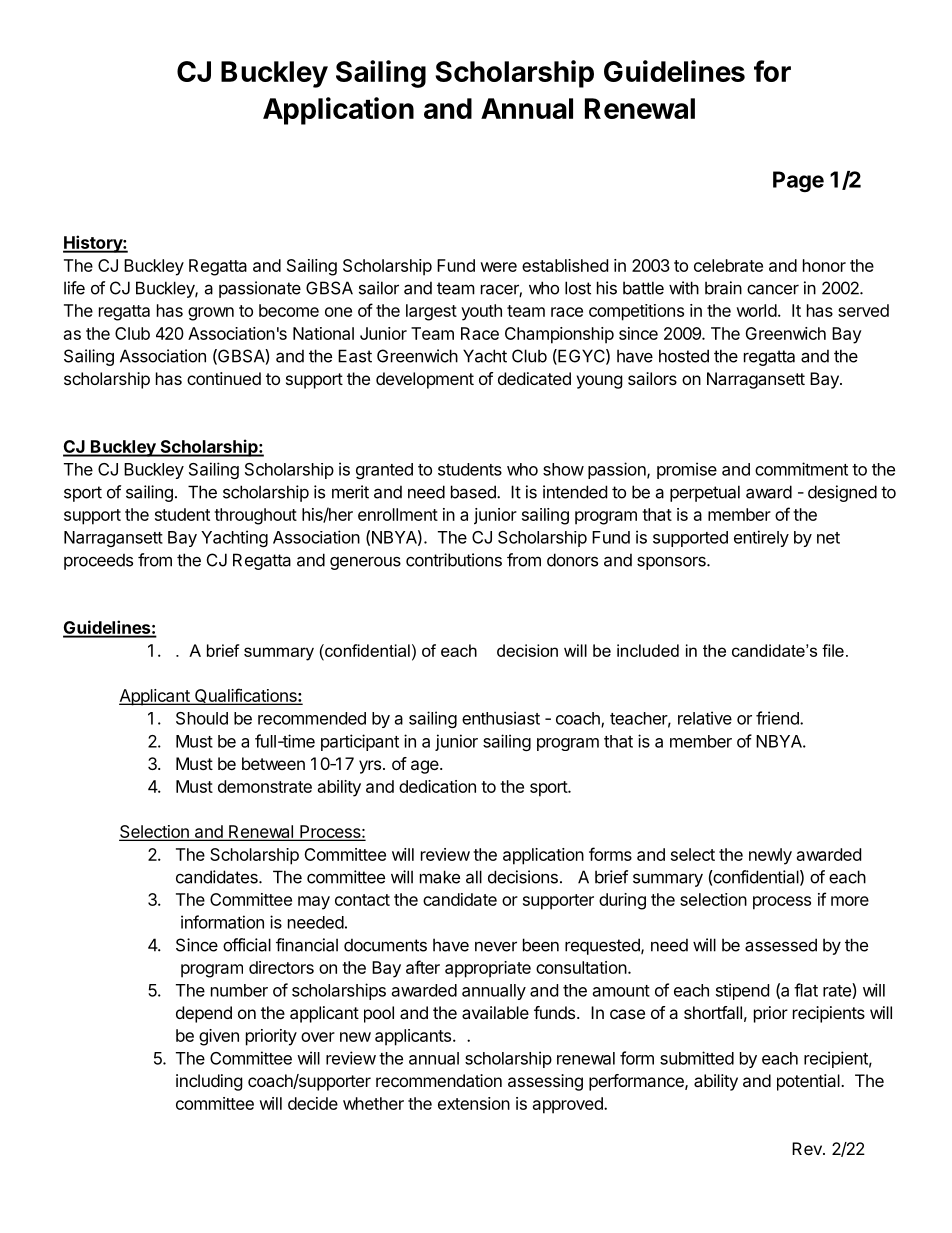 This screenshot has height=1233, width=952. Describe the element at coordinates (273, 763) in the screenshot. I see `between` at that location.
